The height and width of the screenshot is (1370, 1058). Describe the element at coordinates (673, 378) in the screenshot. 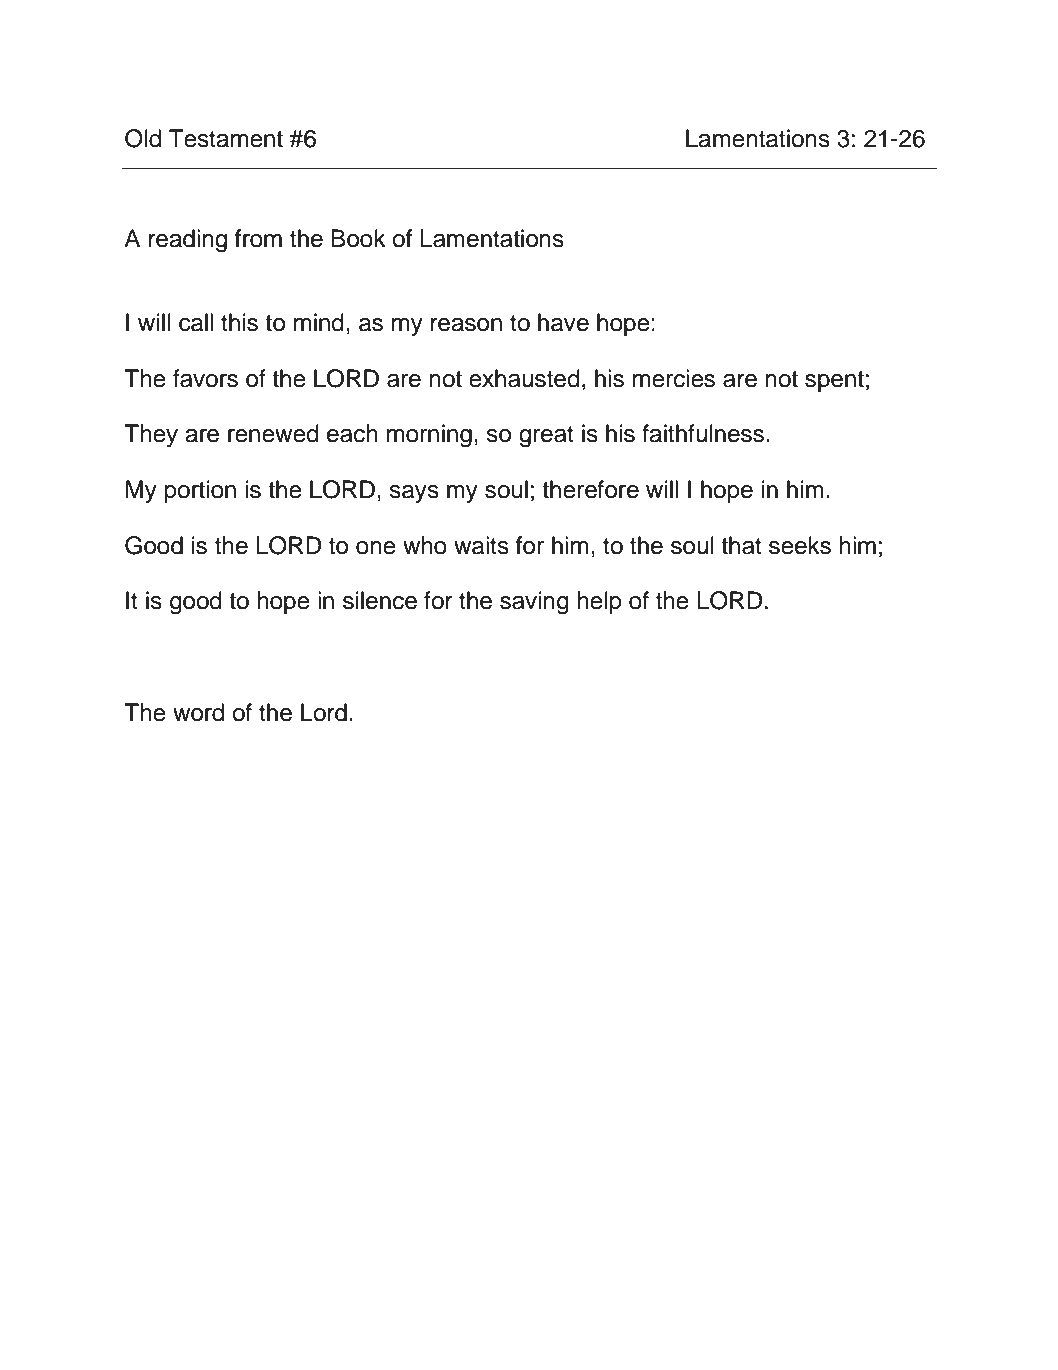

I see `mercies` at that location.
